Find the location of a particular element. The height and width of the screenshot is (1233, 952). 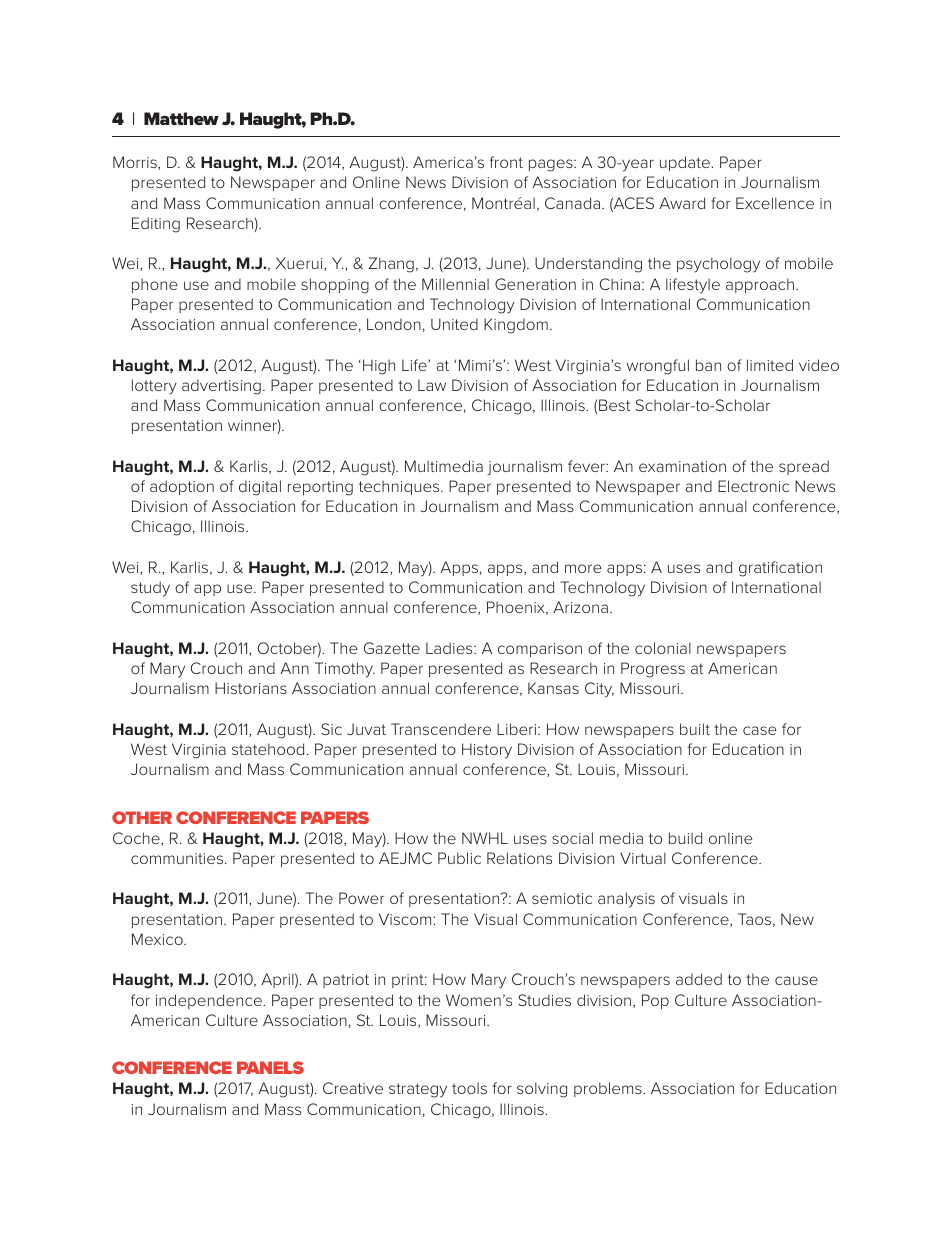

ban is located at coordinates (708, 365).
